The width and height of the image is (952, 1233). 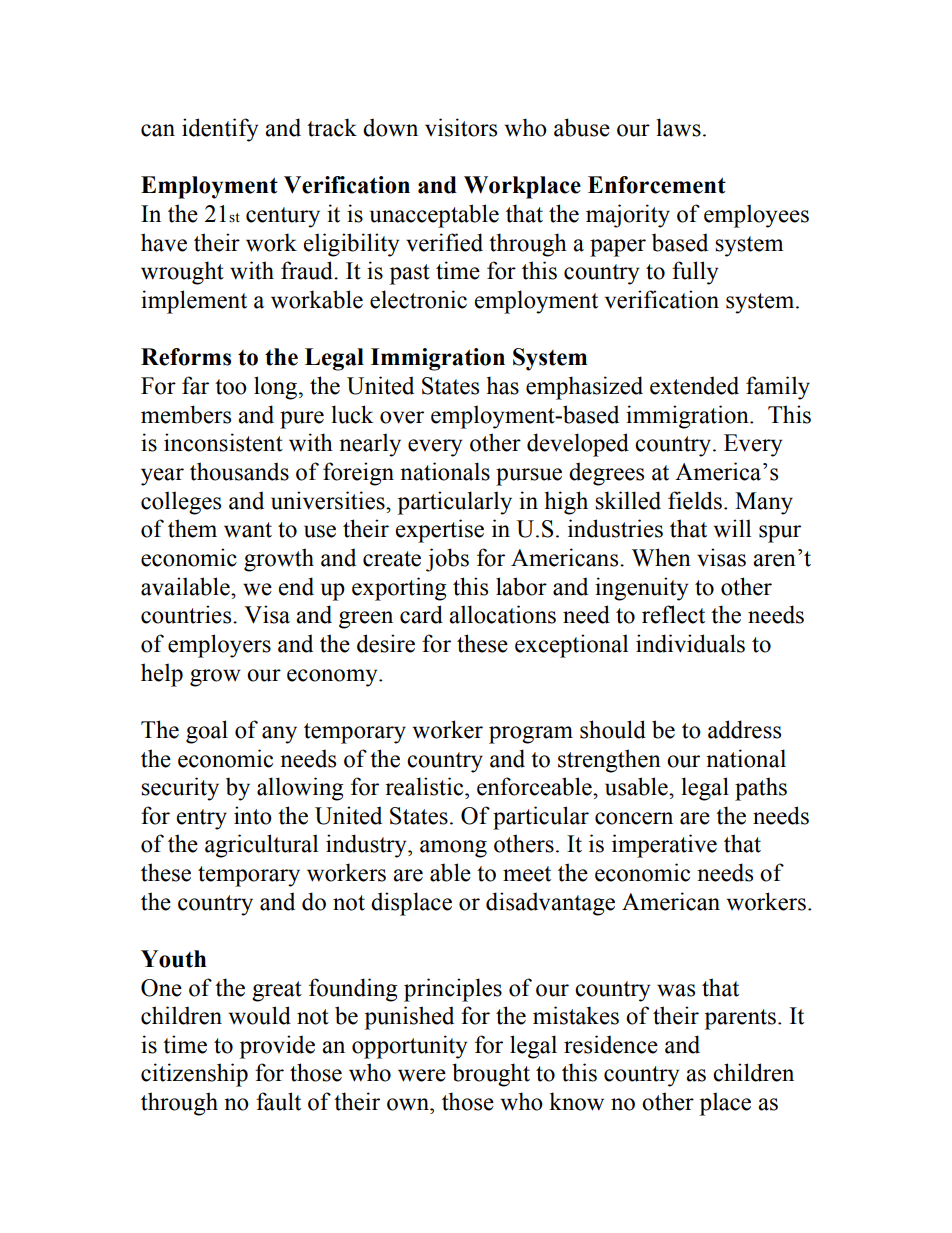 What do you see at coordinates (220, 130) in the image?
I see `identify` at bounding box center [220, 130].
